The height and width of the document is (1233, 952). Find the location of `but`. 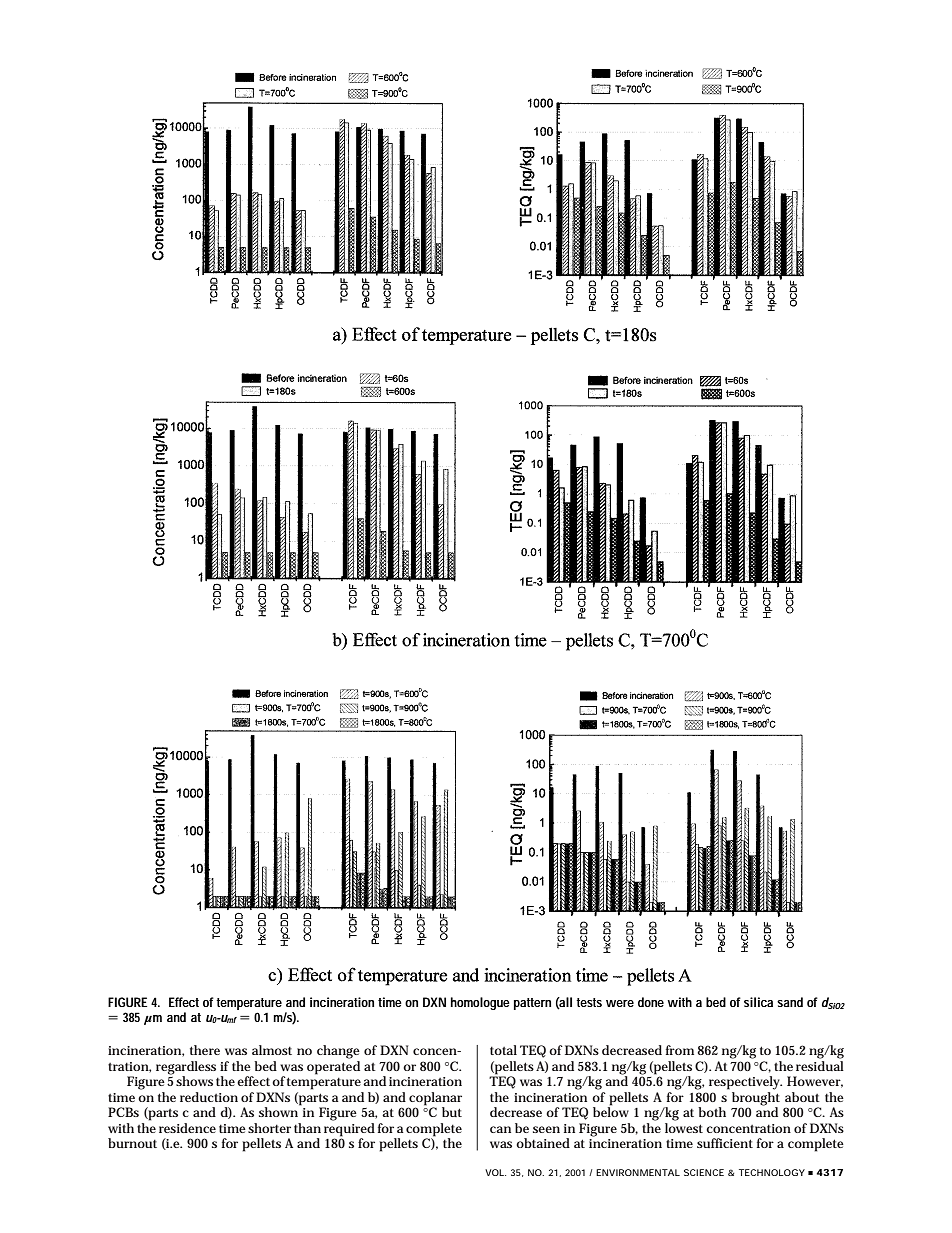

but is located at coordinates (452, 1112).
